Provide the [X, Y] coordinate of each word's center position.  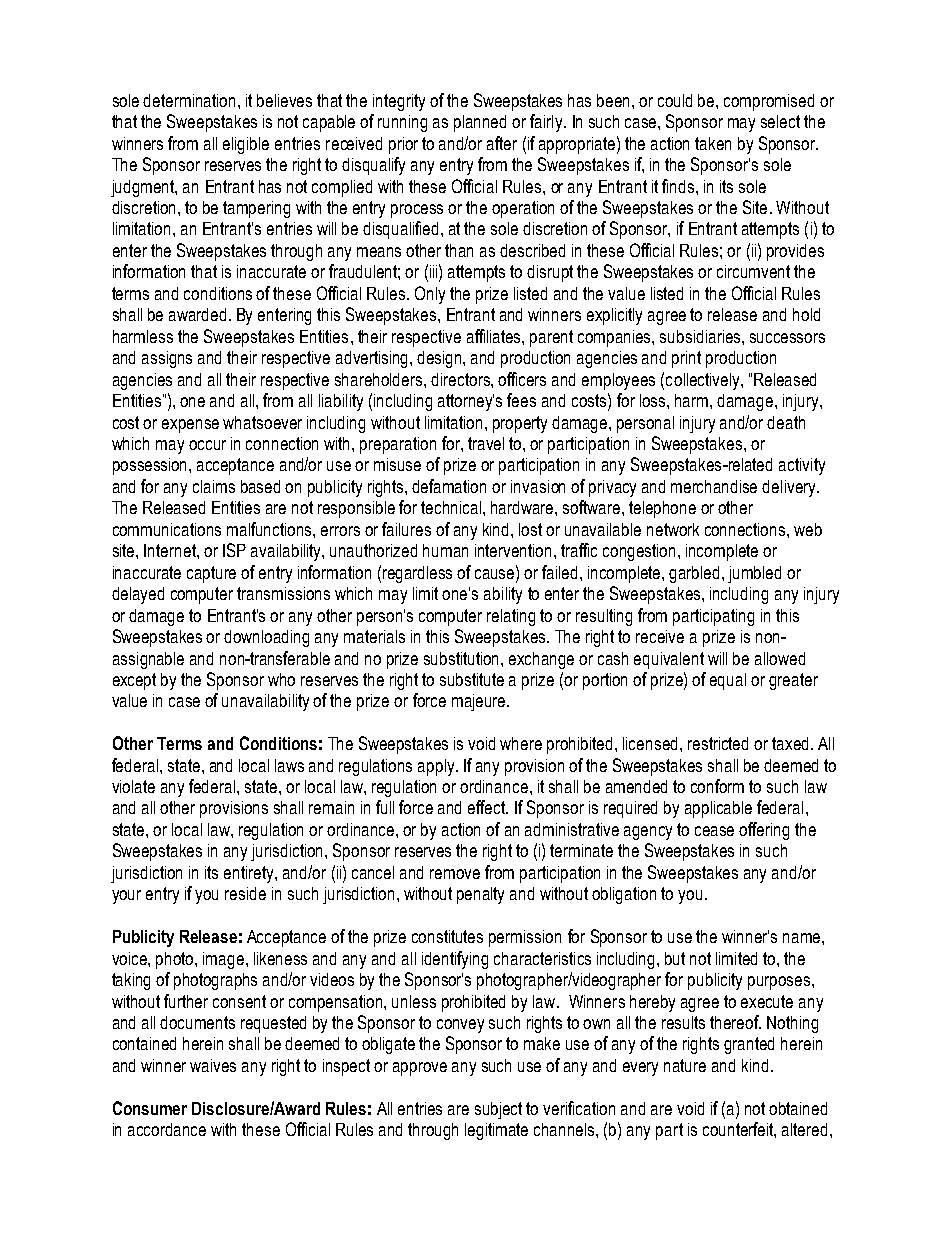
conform [717, 786]
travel [486, 443]
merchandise [714, 486]
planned [480, 123]
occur [207, 445]
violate [133, 786]
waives [213, 1065]
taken [713, 143]
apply [437, 767]
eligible [246, 145]
